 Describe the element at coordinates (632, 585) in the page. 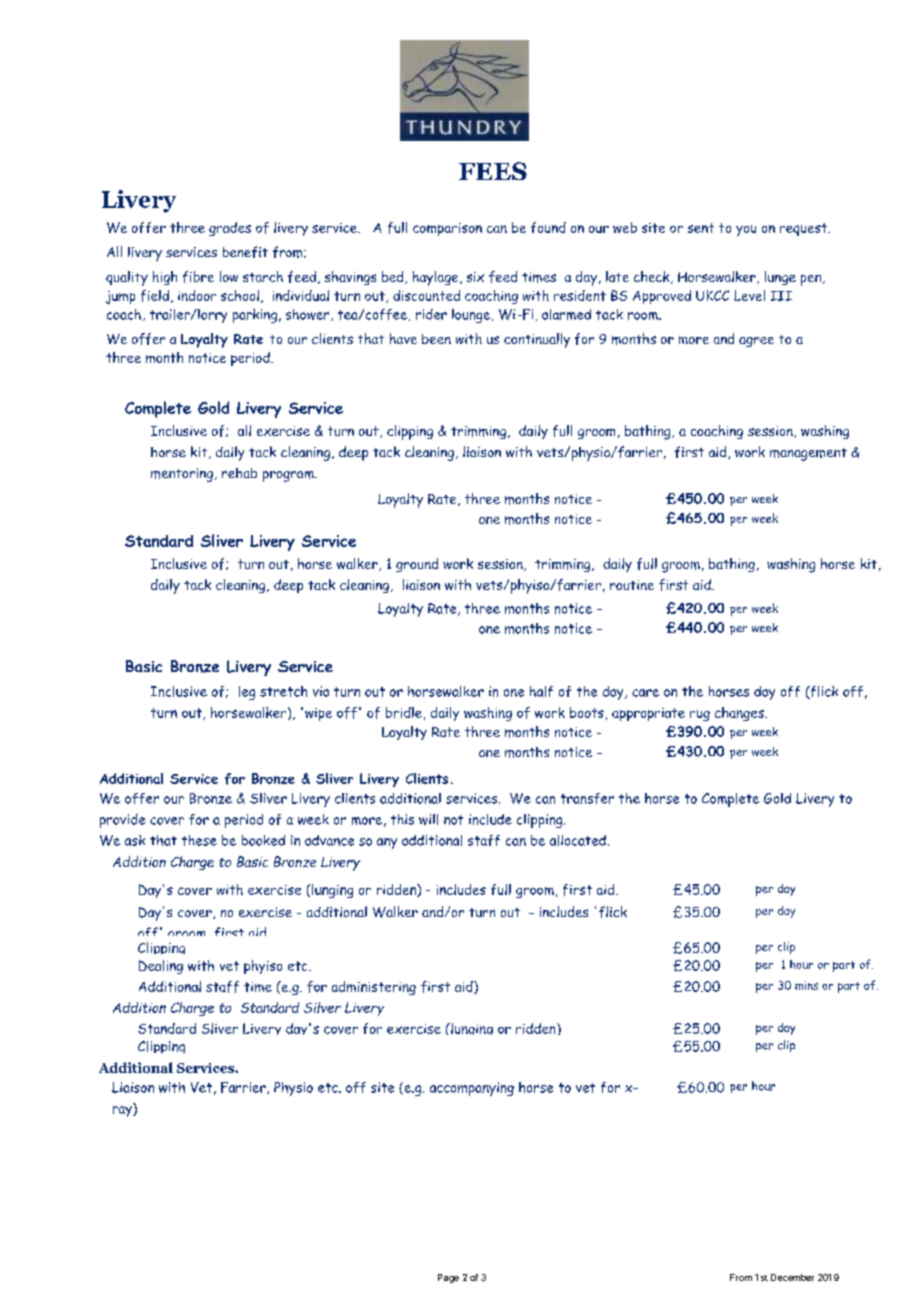

I see `routine` at that location.
